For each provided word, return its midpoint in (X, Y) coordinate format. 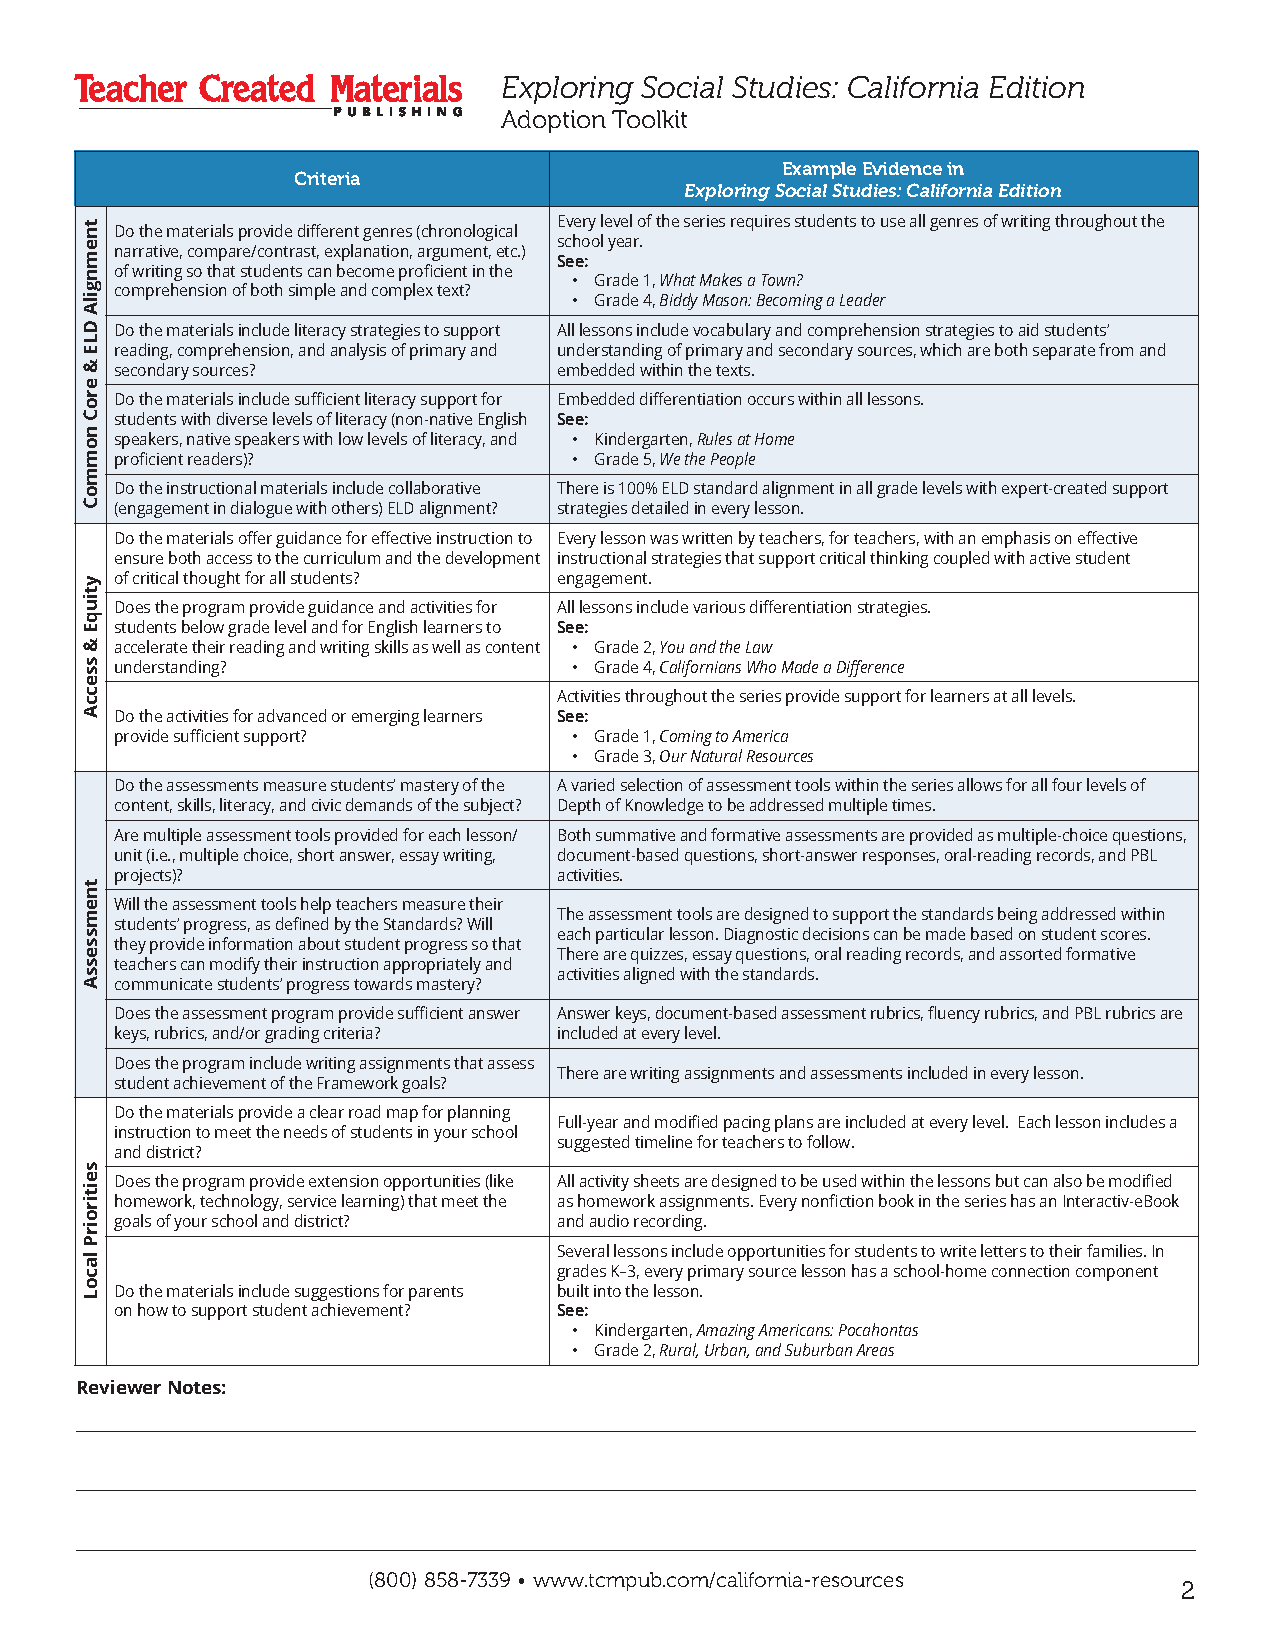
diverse (242, 418)
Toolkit (649, 119)
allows (980, 784)
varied (592, 784)
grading (292, 1034)
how (153, 1309)
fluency (954, 1014)
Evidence (902, 168)
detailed (660, 507)
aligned (649, 975)
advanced (292, 715)
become (365, 270)
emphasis (1016, 539)
